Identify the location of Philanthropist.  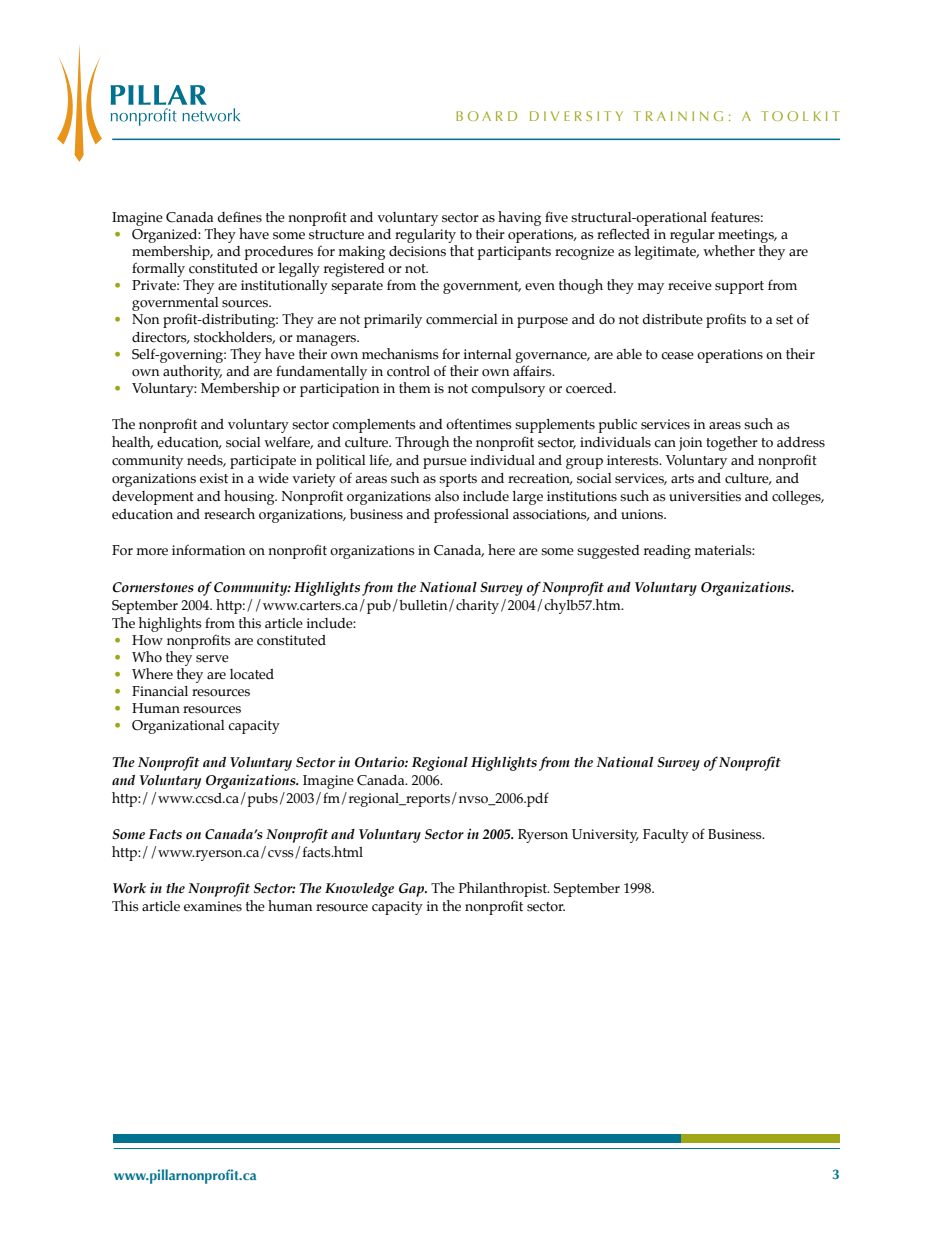
(504, 889).
